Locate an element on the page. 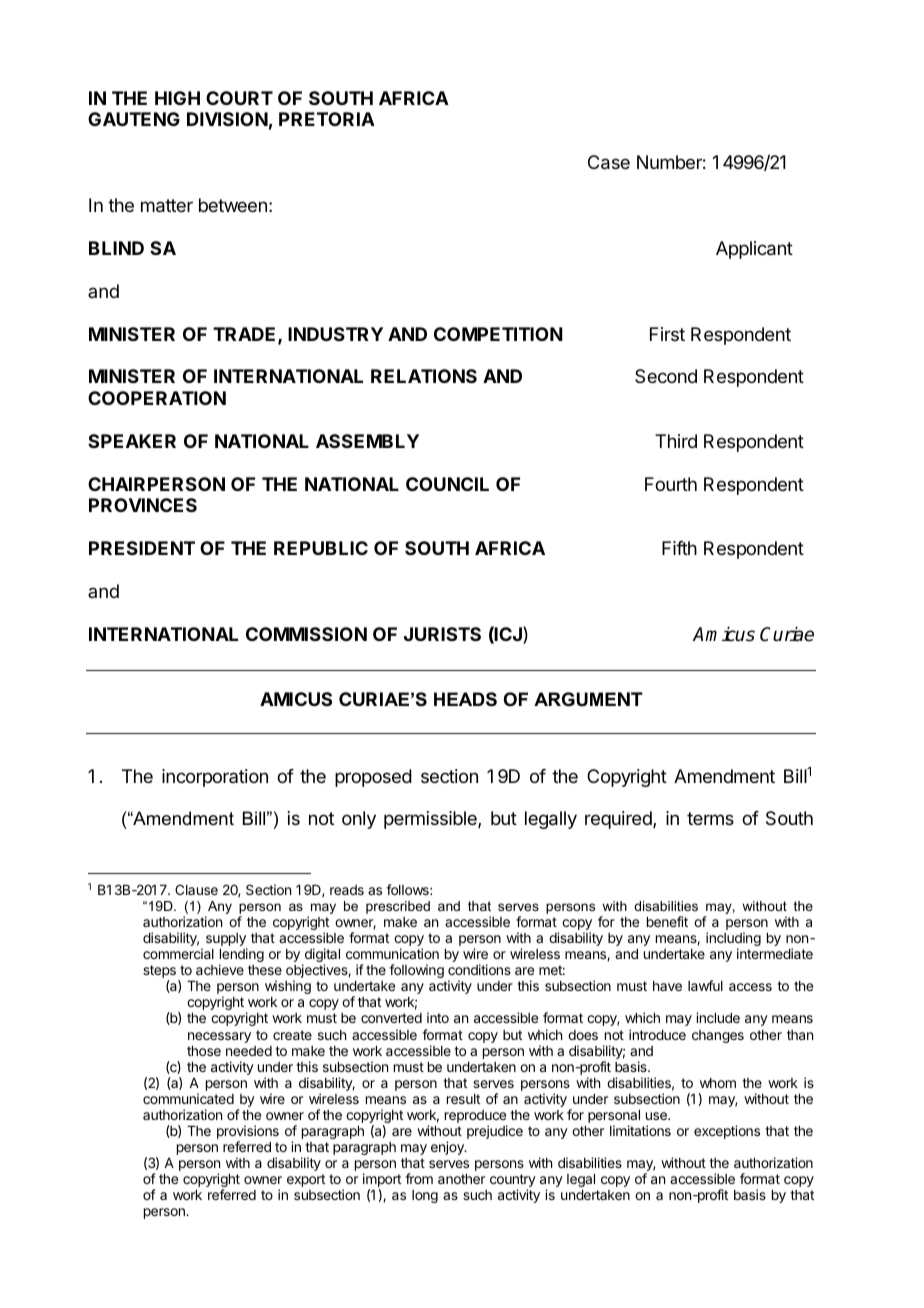 The height and width of the page is (1308, 924). enjoy is located at coordinates (448, 1148).
